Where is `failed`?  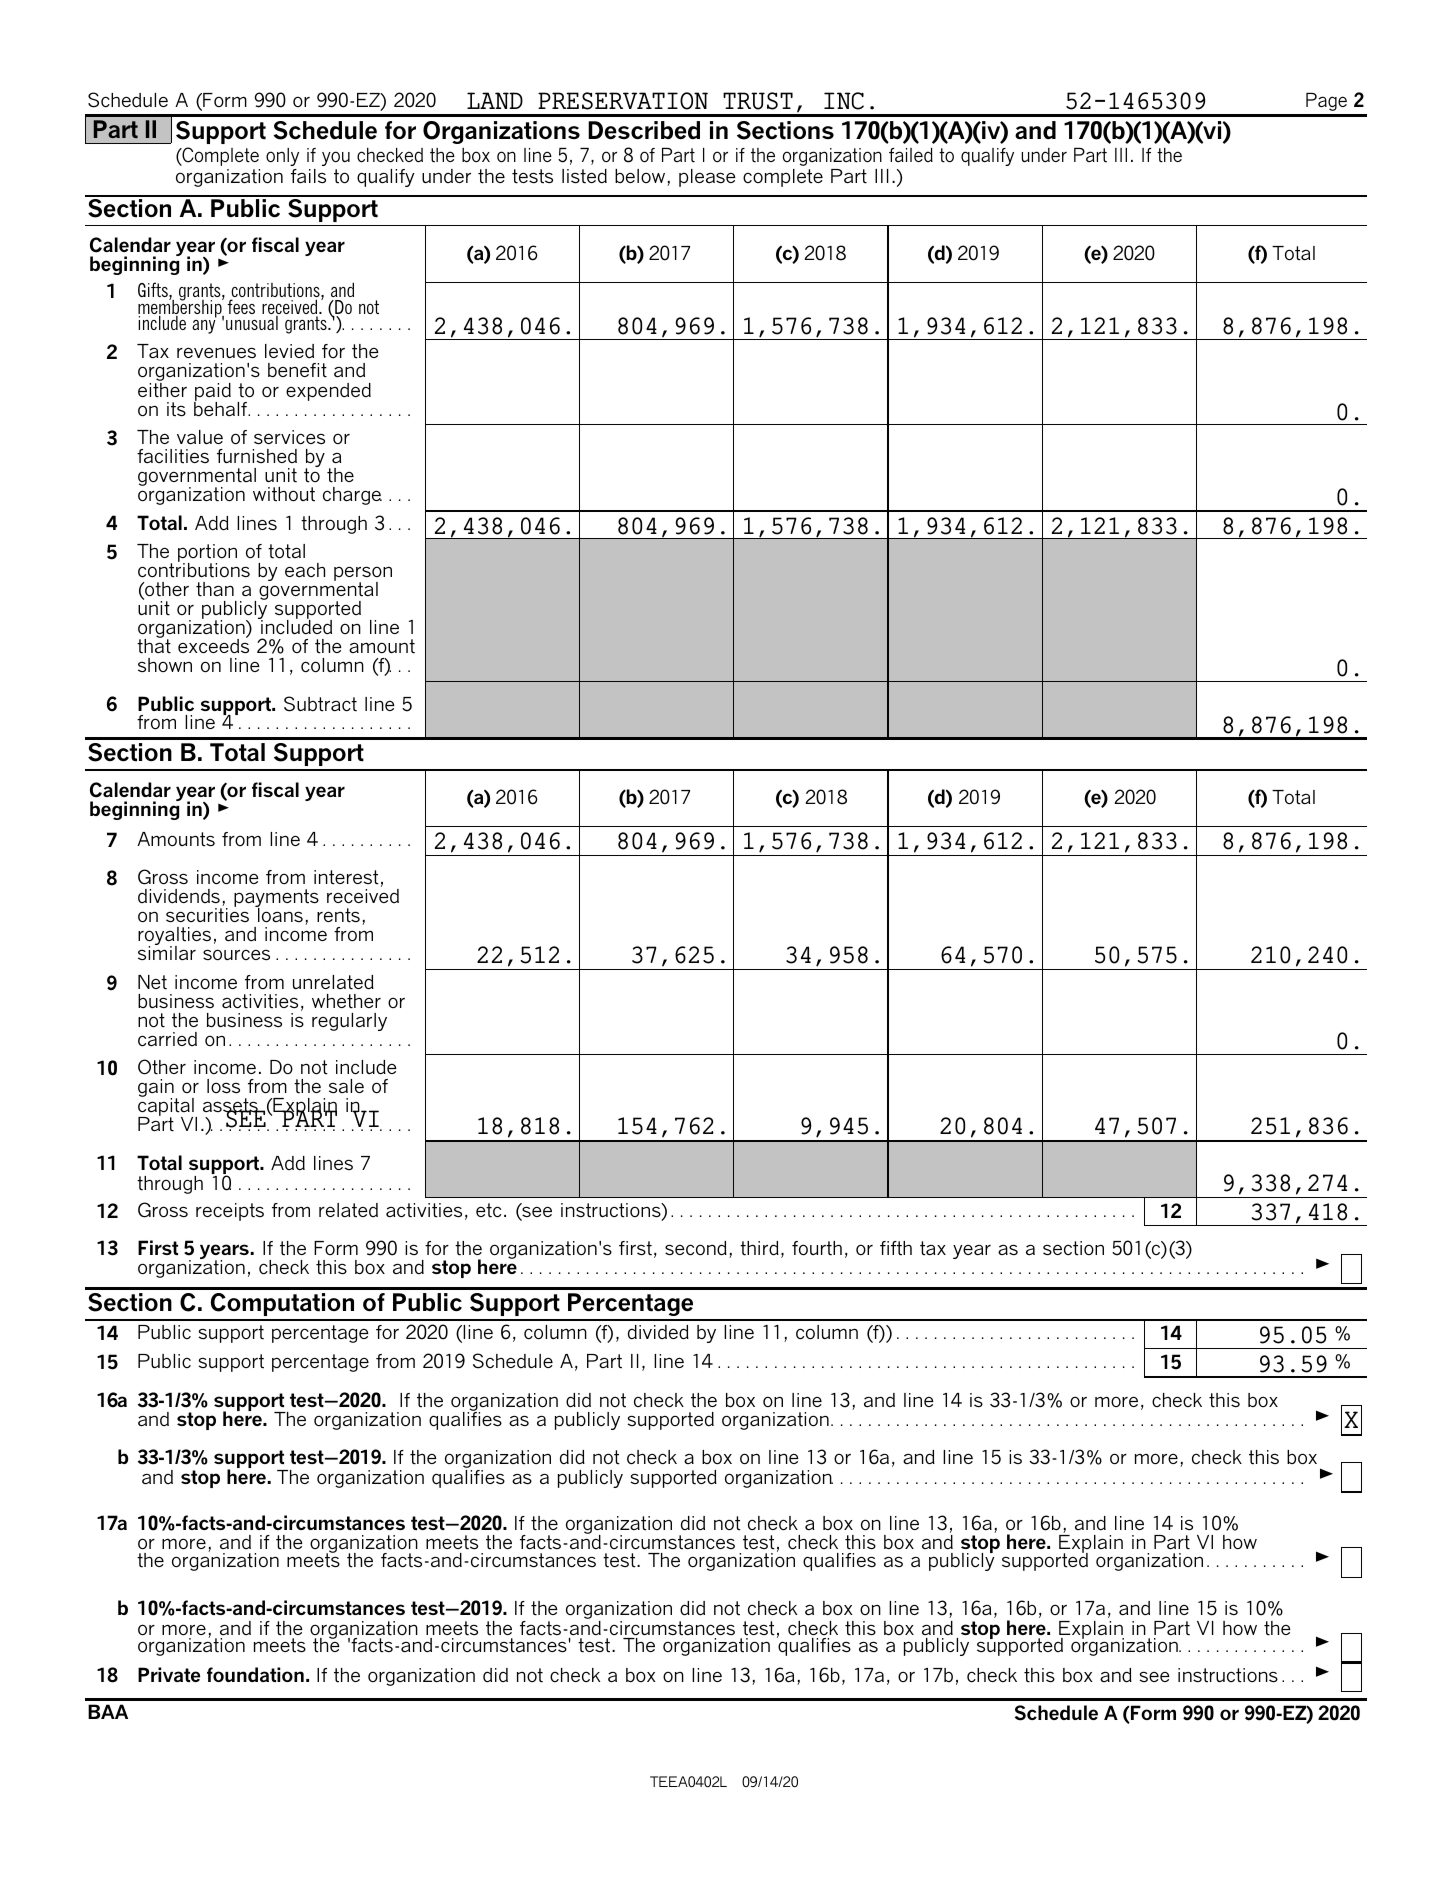 failed is located at coordinates (911, 155).
